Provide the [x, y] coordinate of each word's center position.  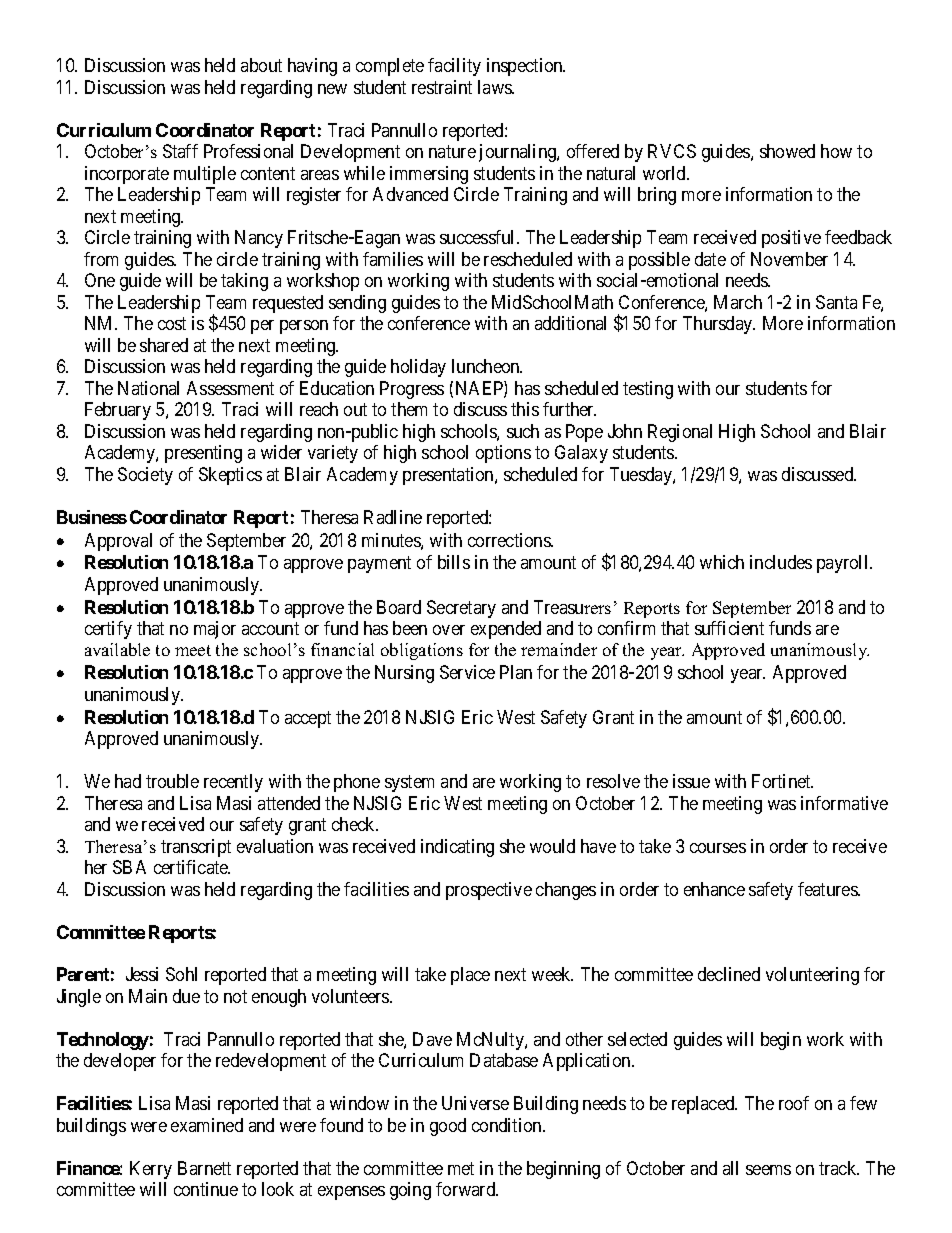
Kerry [151, 1170]
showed [787, 151]
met [461, 1168]
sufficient [729, 628]
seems [768, 1170]
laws [495, 87]
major [215, 630]
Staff [180, 151]
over [449, 630]
